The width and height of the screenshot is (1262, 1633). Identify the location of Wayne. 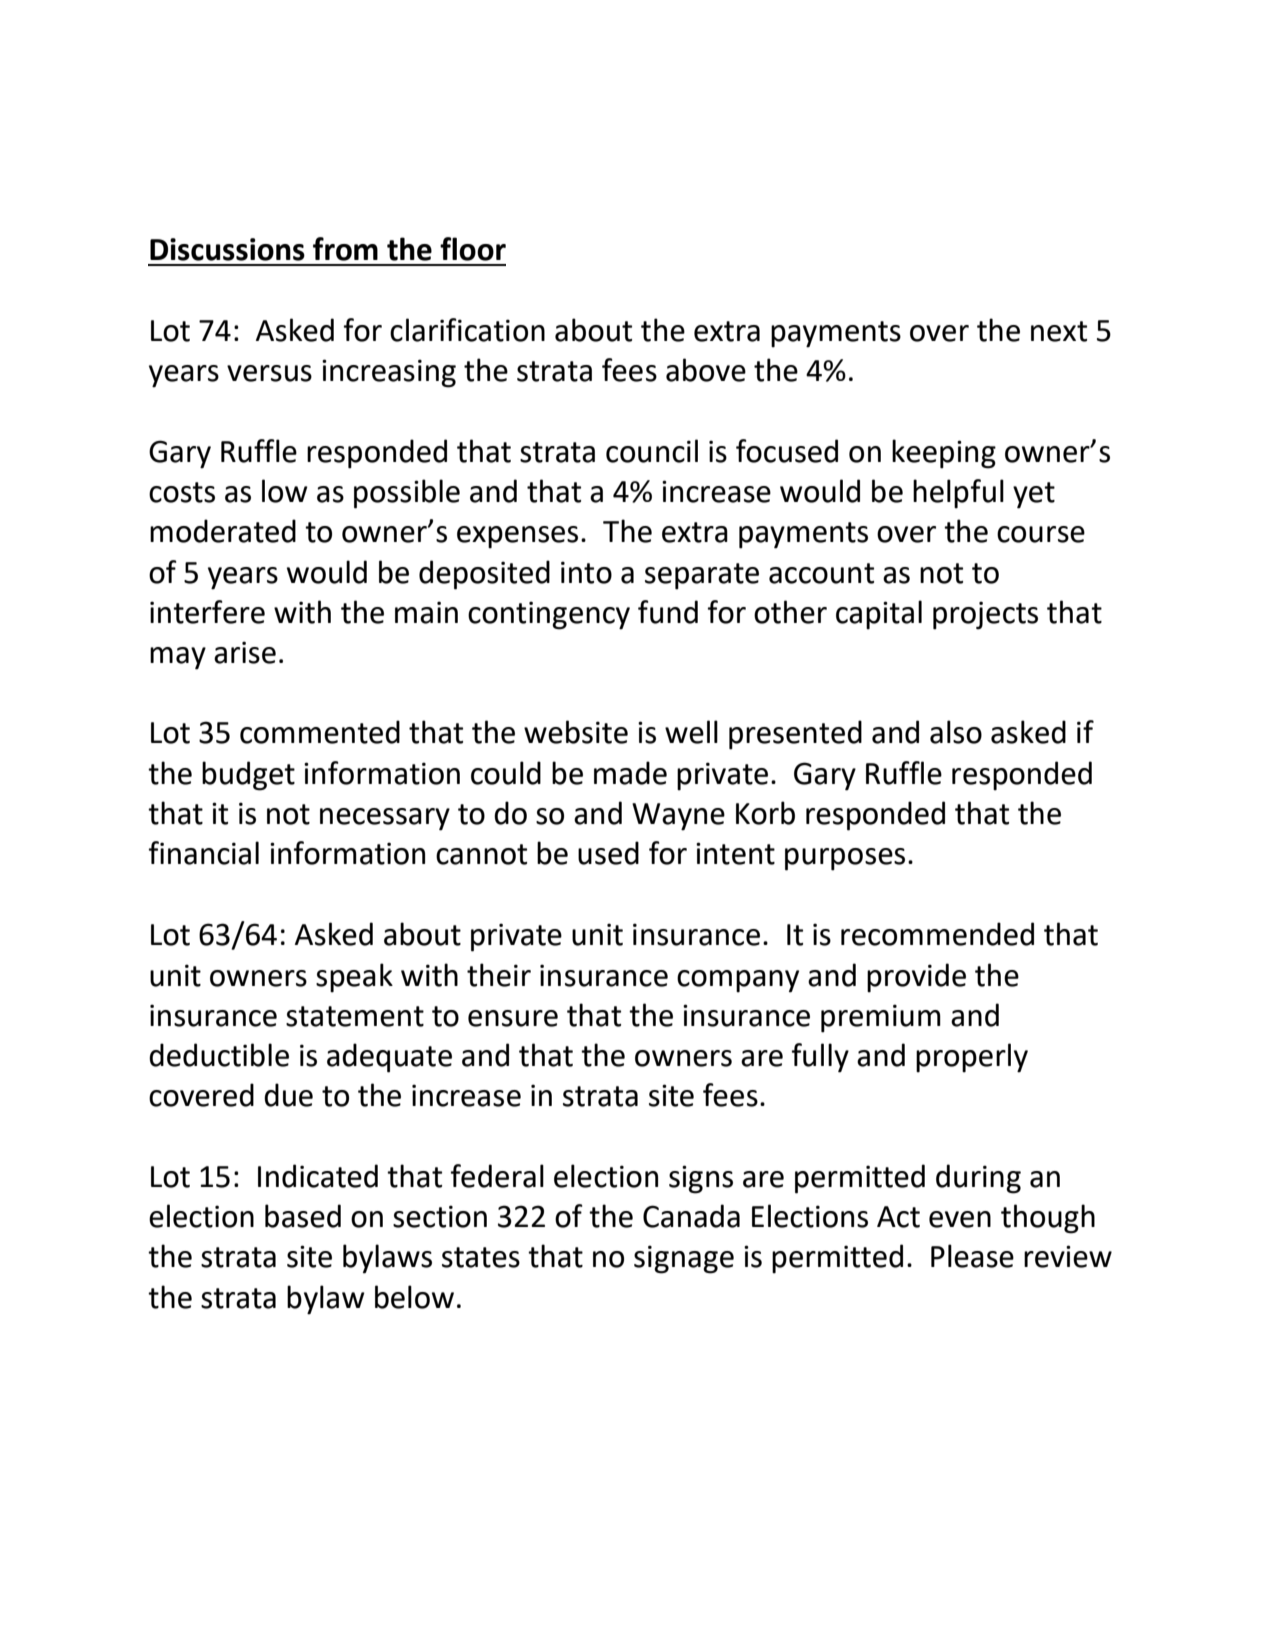
(678, 817).
